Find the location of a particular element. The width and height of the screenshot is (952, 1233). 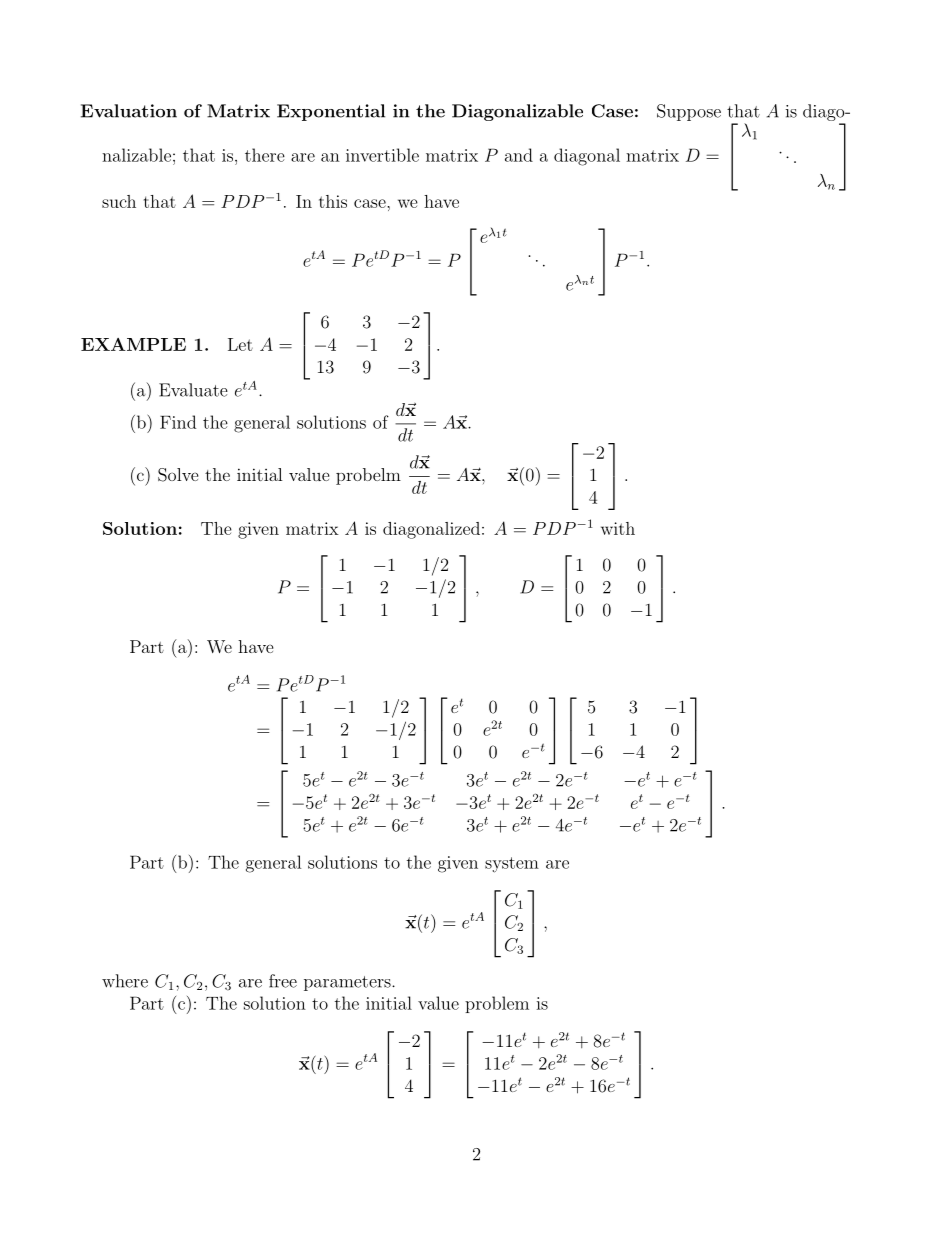

Evaluation is located at coordinates (129, 111).
